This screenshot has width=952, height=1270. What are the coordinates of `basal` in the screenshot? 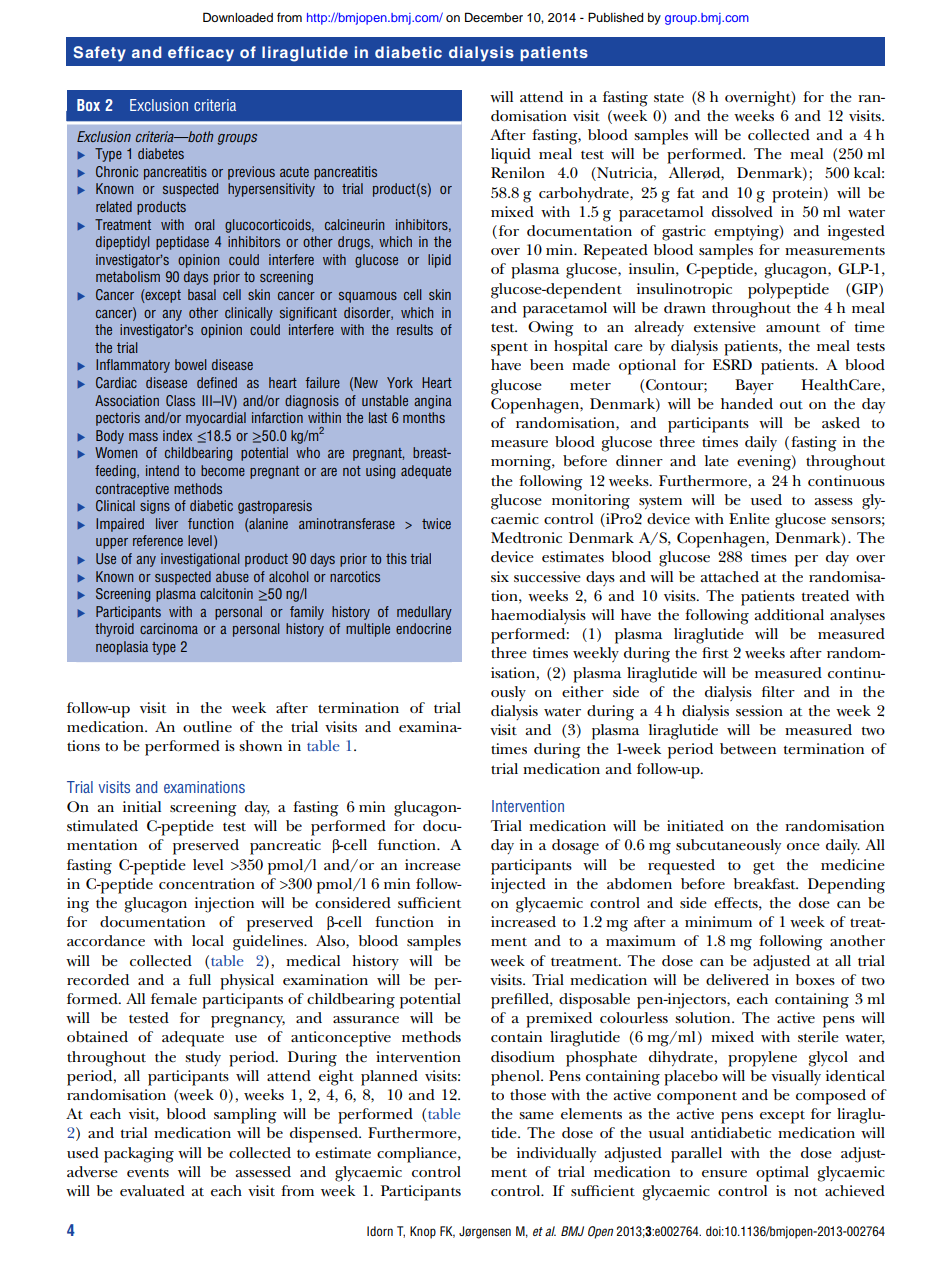 It's located at (202, 294).
